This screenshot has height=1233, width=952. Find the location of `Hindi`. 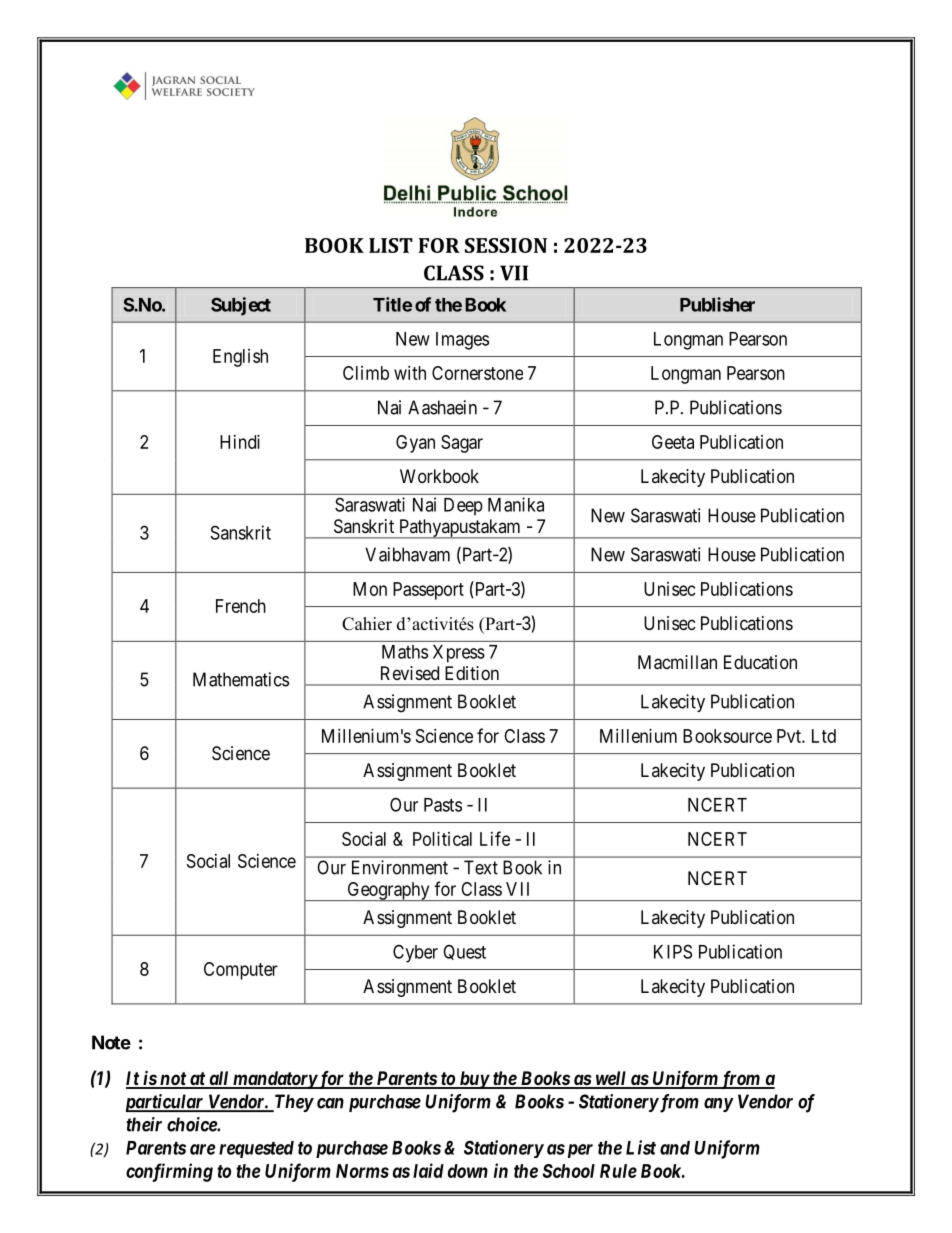

Hindi is located at coordinates (240, 442).
